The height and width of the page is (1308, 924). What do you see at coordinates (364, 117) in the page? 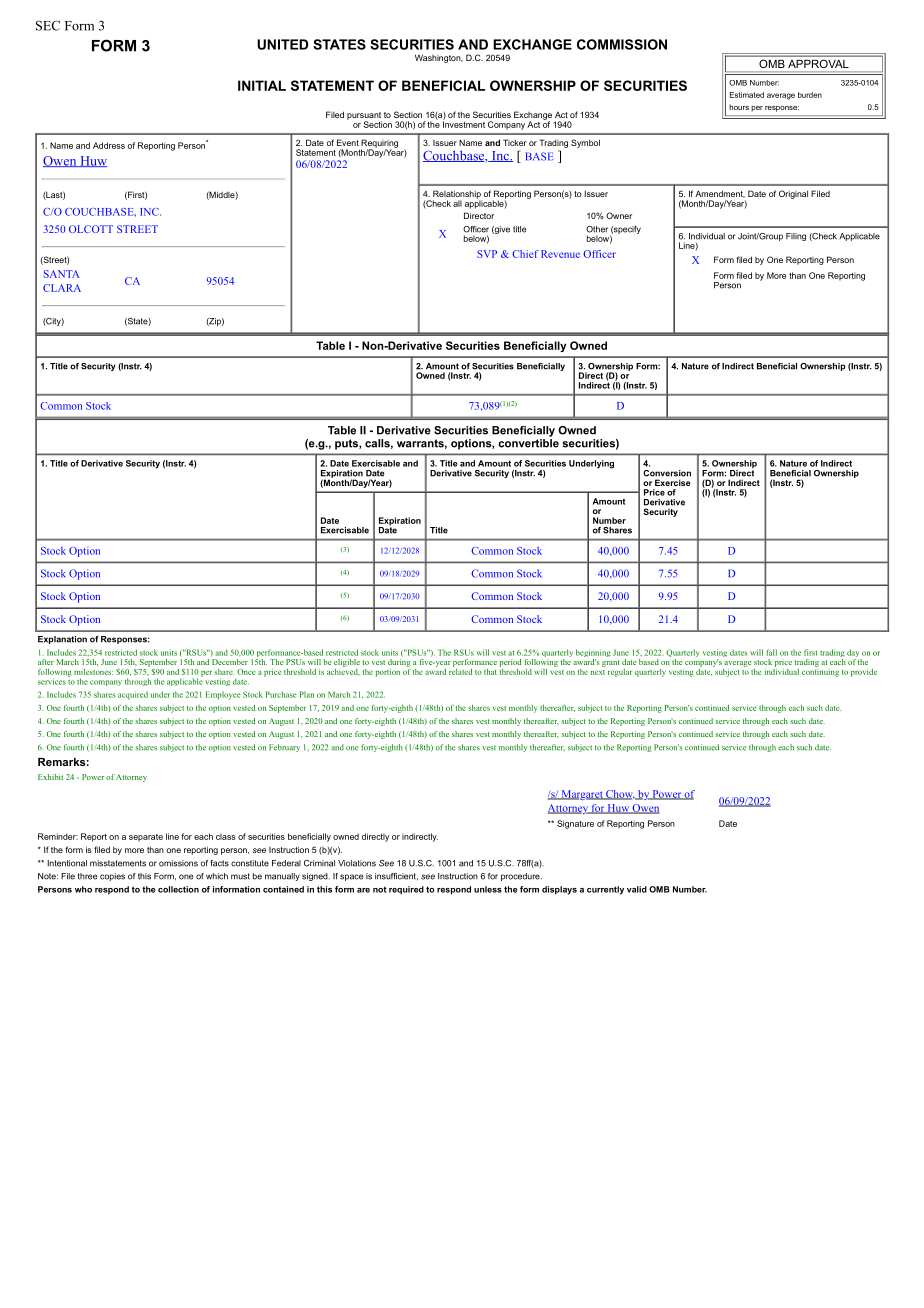
I see `pursuant` at bounding box center [364, 117].
